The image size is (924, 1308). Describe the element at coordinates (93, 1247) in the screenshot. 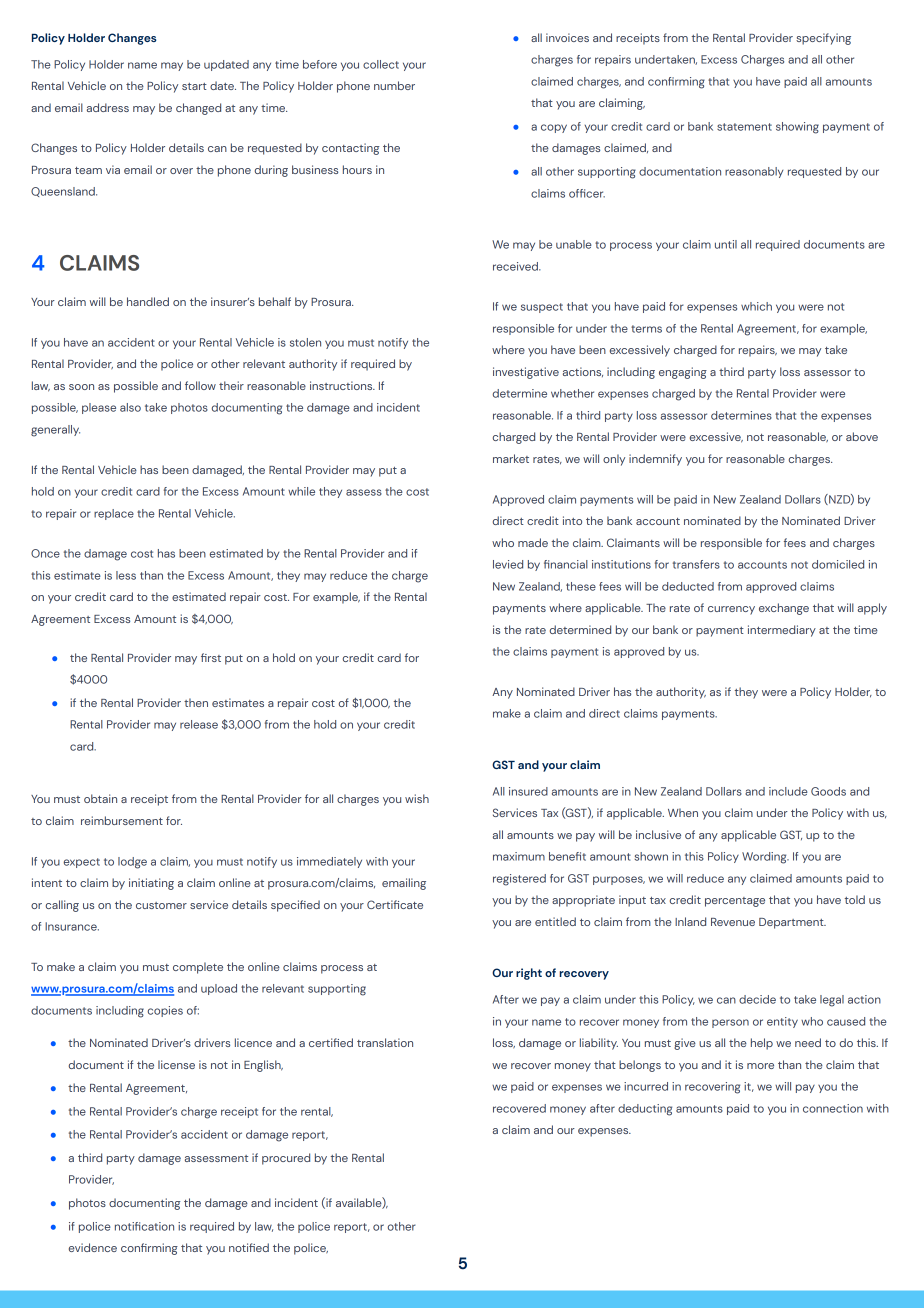

I see `evidence` at that location.
